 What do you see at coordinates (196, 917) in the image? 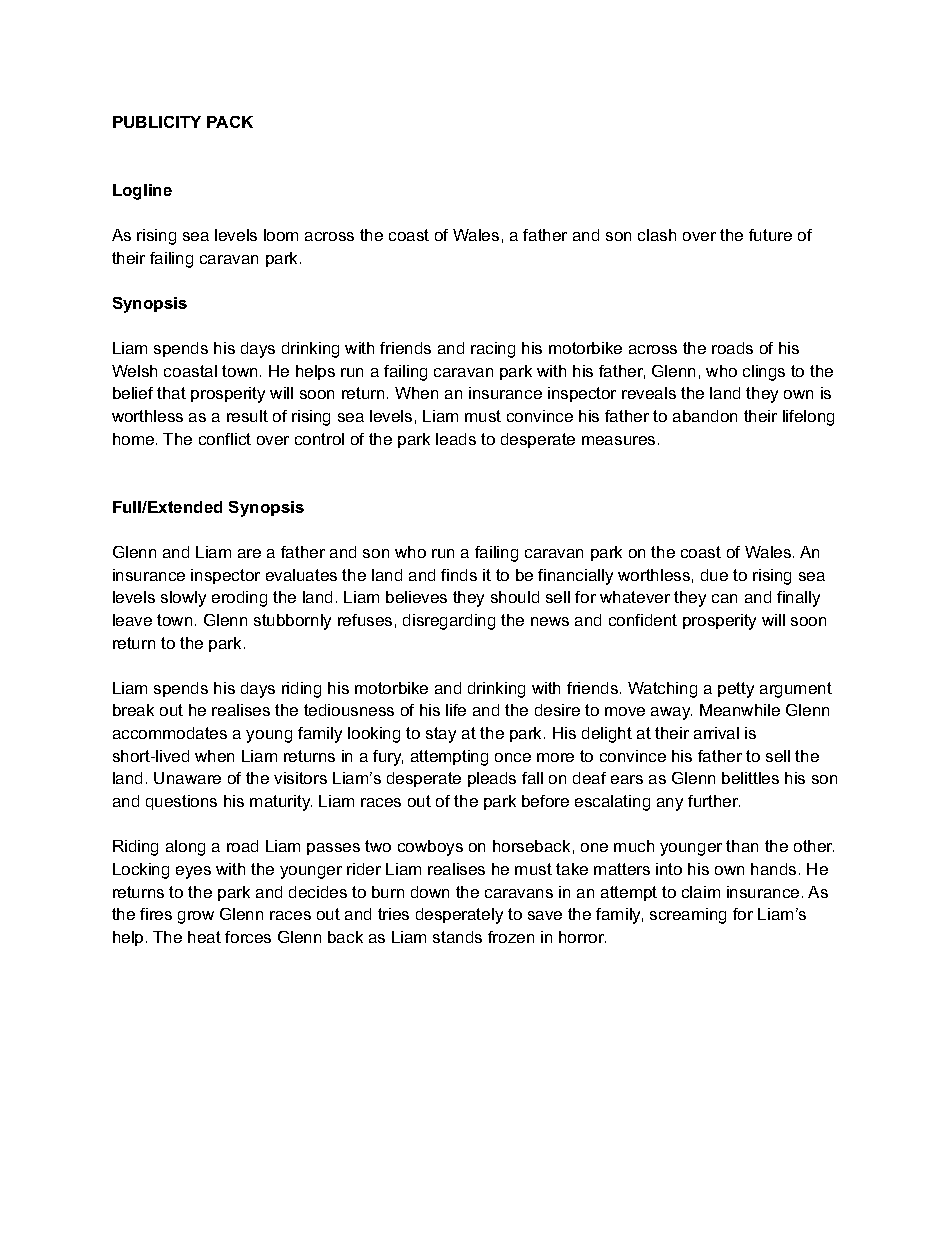
I see `grow` at bounding box center [196, 917].
